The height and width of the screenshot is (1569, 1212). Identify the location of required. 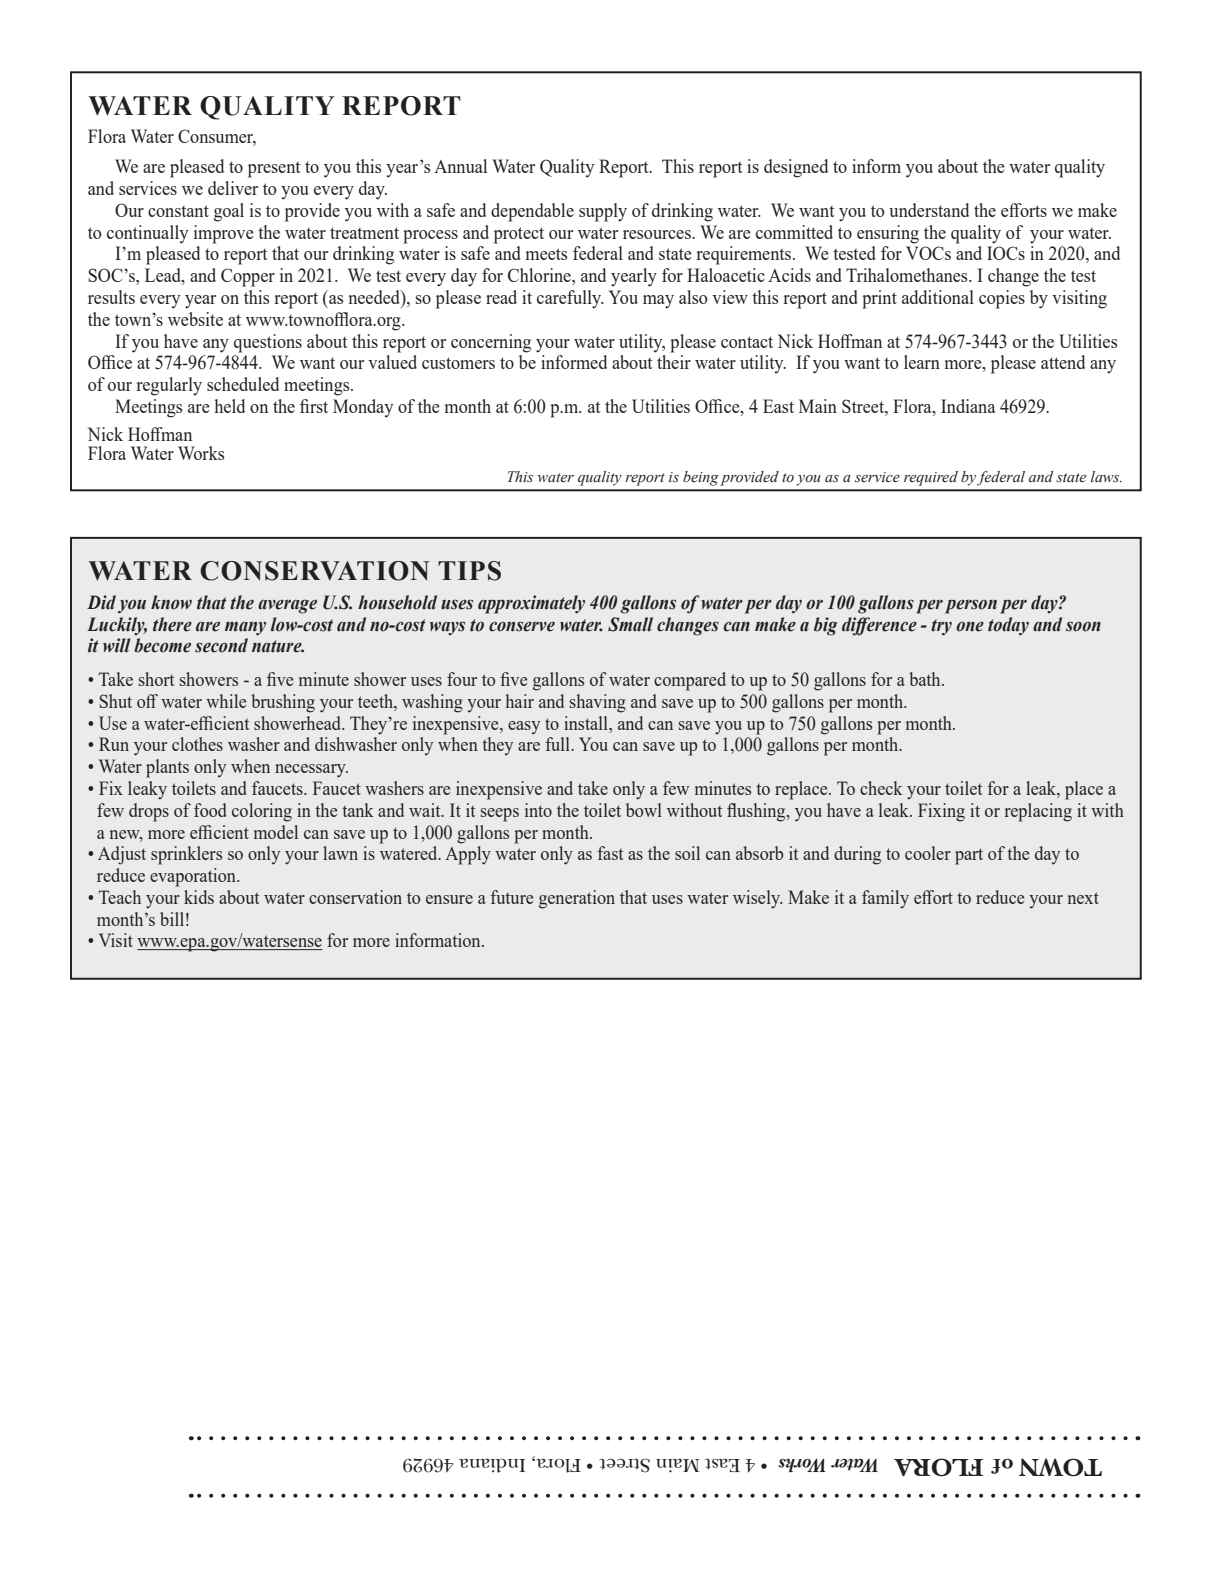
(931, 478).
